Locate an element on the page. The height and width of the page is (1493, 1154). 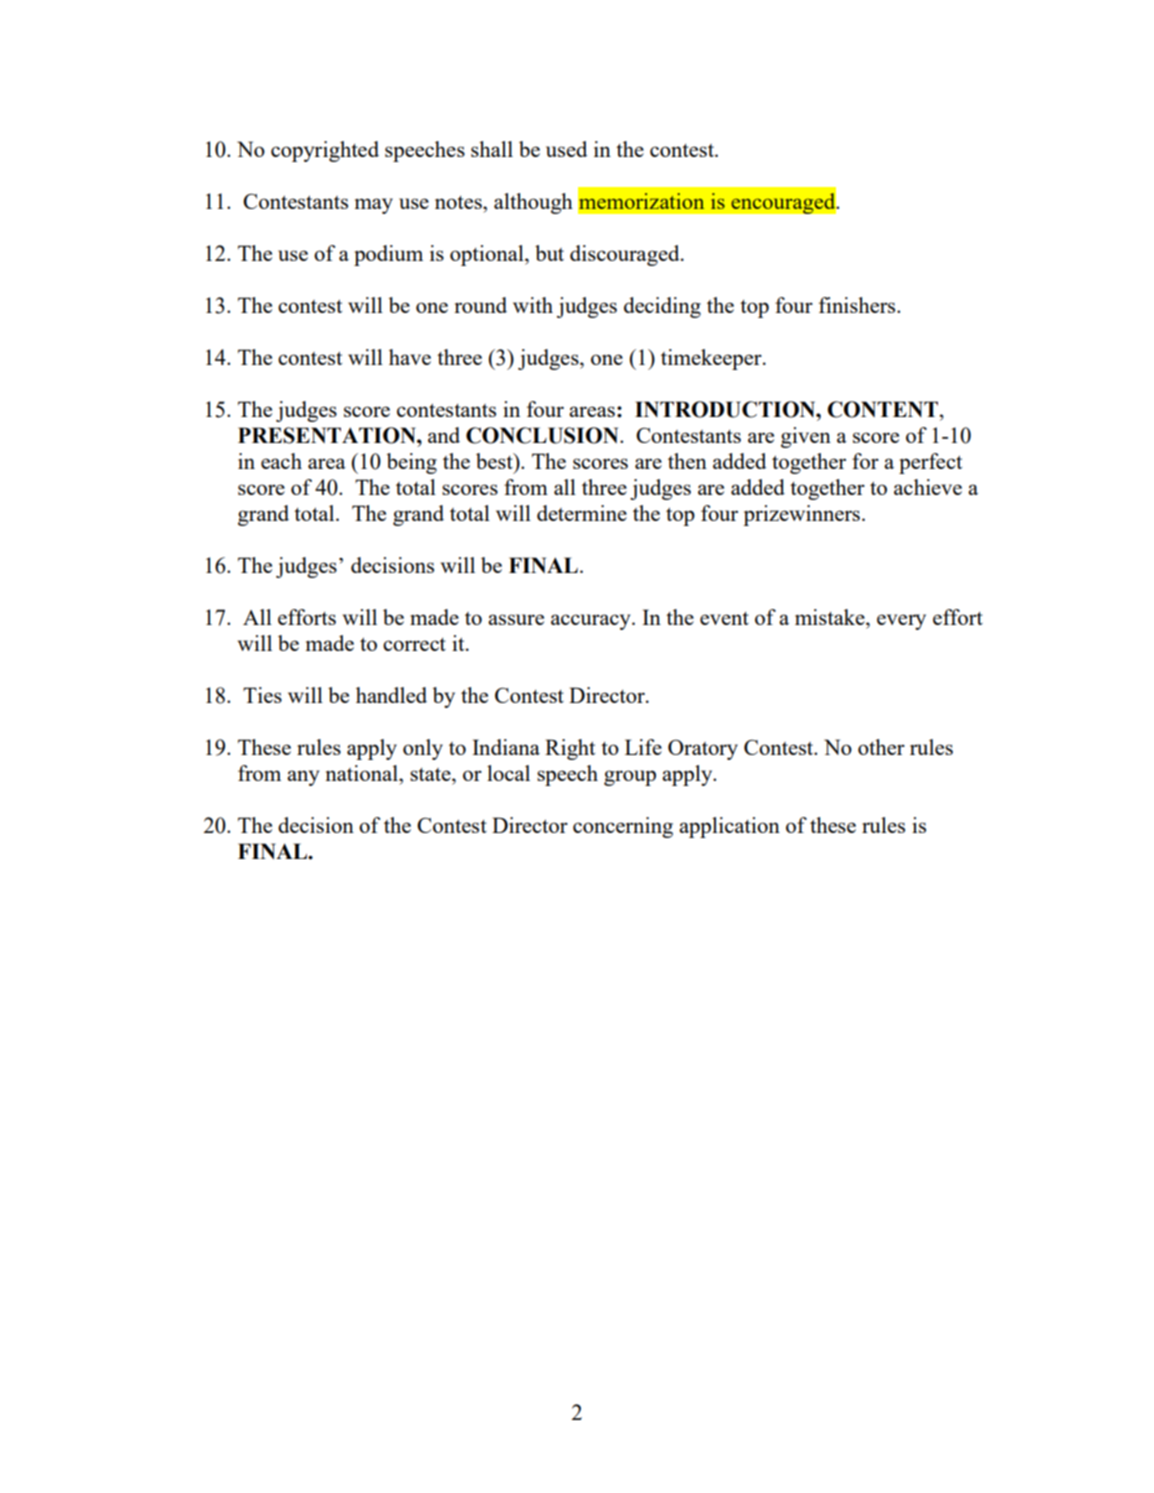
may is located at coordinates (374, 206).
